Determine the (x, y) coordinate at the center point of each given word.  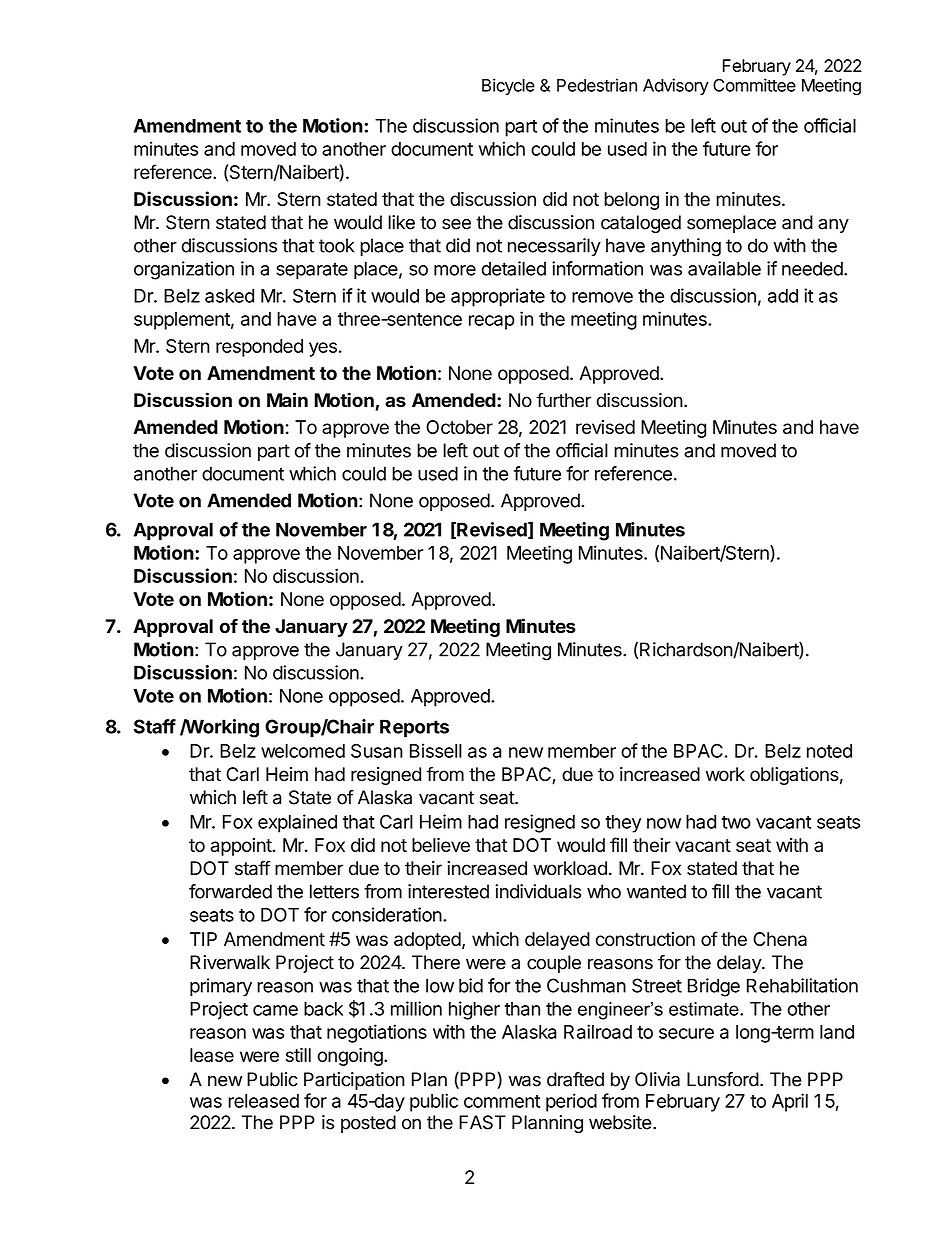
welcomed (303, 751)
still (298, 1055)
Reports (414, 728)
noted (829, 751)
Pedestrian (597, 85)
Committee (754, 85)
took (337, 245)
